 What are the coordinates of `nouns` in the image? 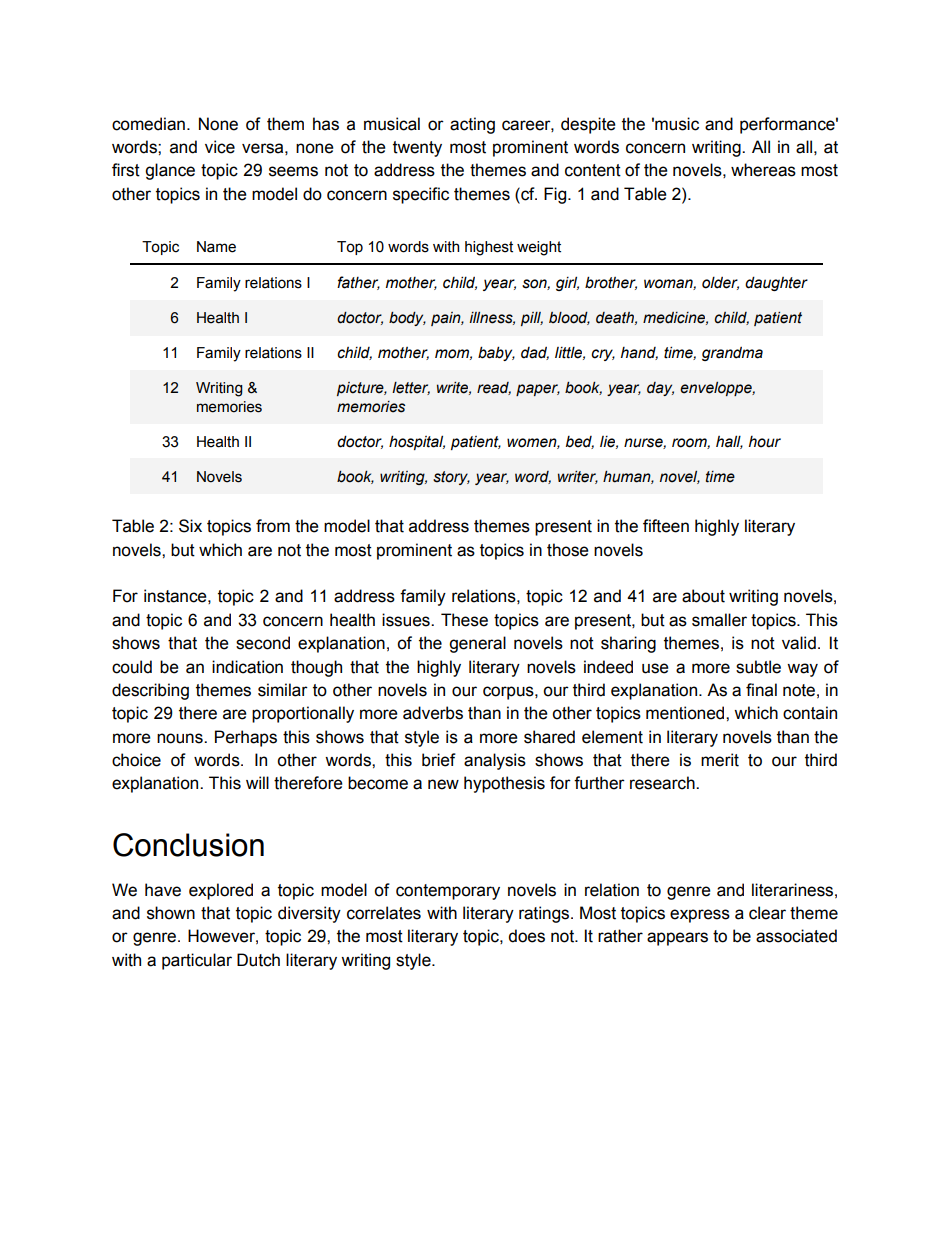 It's located at (181, 738).
